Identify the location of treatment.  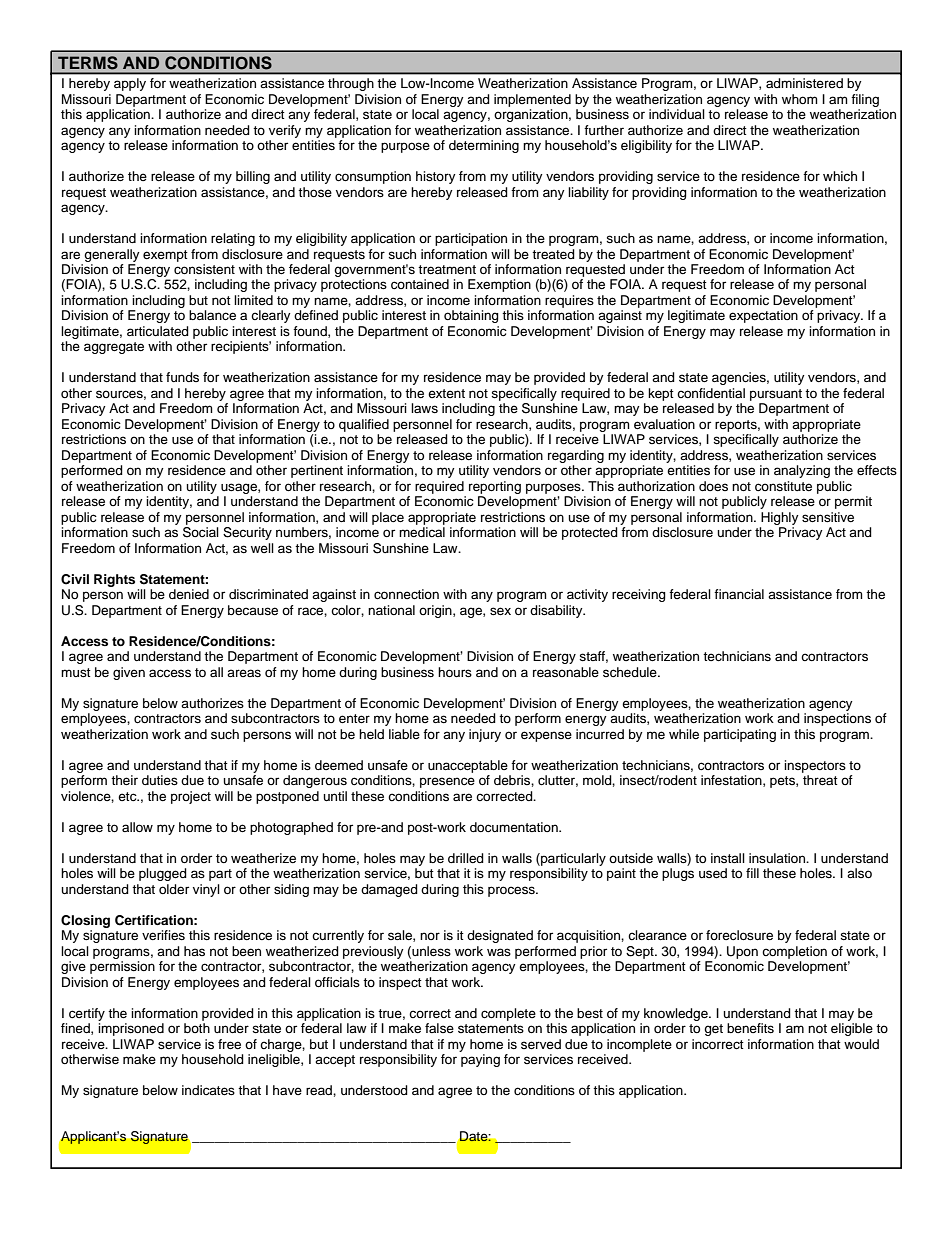
(447, 269).
